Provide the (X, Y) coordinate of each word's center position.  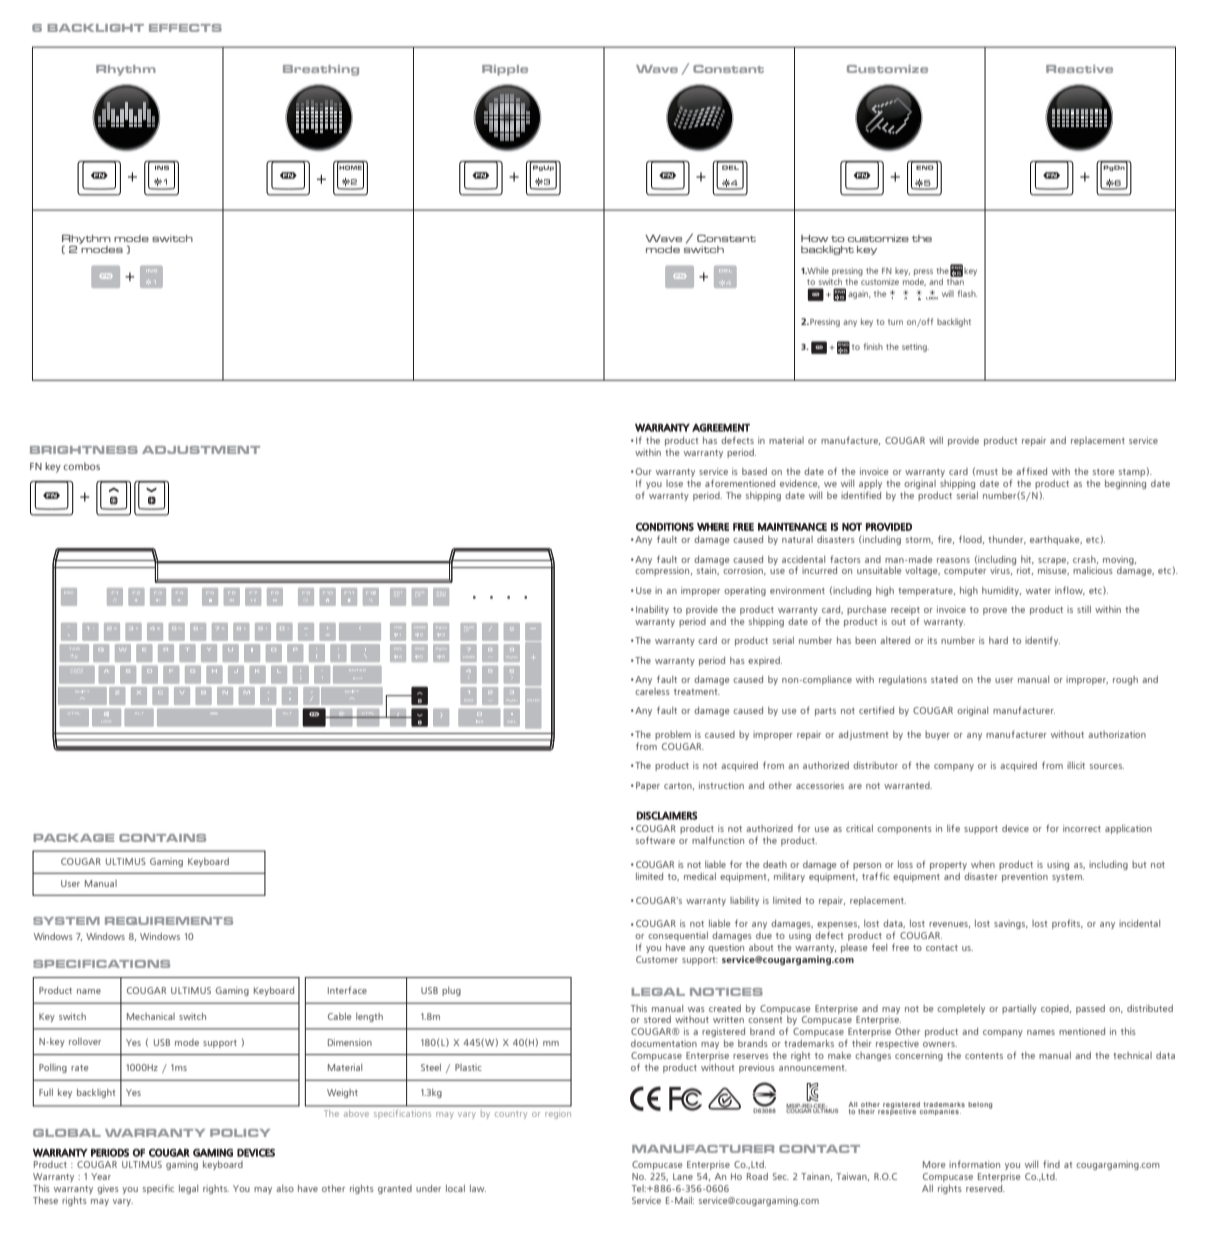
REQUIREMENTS (169, 921)
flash (967, 293)
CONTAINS (162, 838)
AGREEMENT (721, 427)
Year (101, 1176)
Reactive (1079, 69)
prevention (1025, 877)
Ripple (505, 70)
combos (81, 466)
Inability (652, 610)
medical (700, 876)
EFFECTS (185, 28)
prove (995, 611)
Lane (683, 1176)
